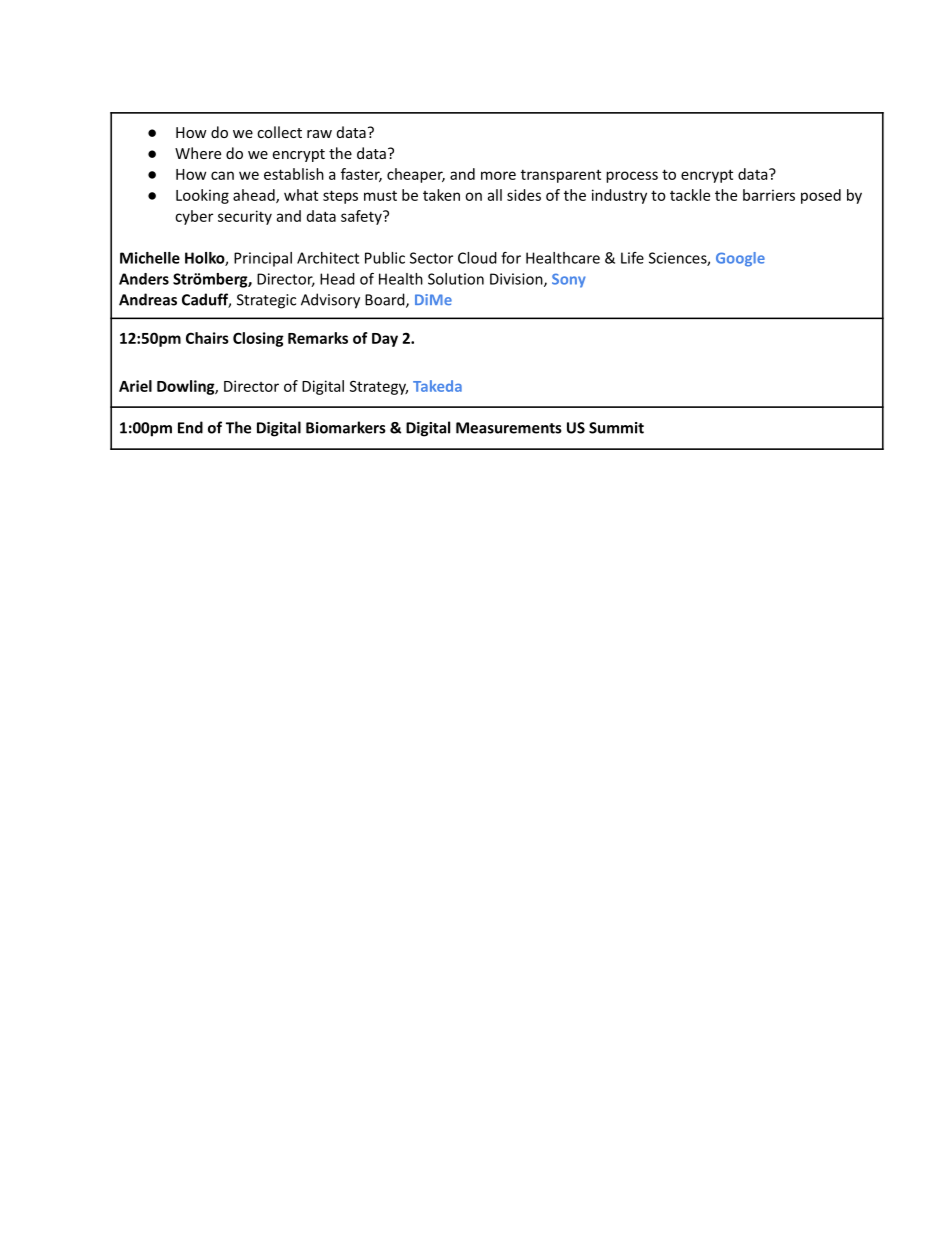  What do you see at coordinates (769, 195) in the image?
I see `barriers` at bounding box center [769, 195].
